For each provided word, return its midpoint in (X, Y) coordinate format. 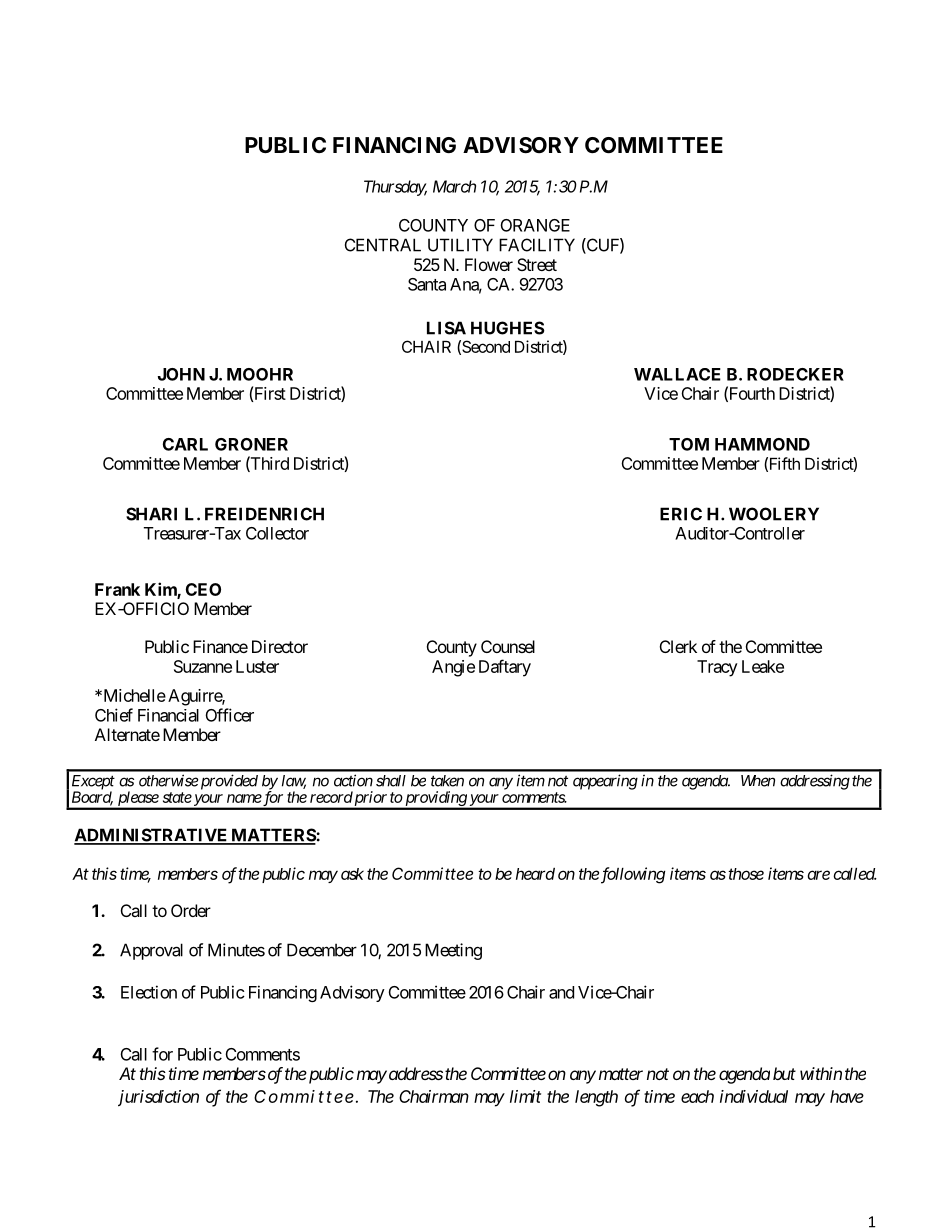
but (784, 1073)
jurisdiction (158, 1098)
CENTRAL (383, 245)
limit (525, 1096)
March (454, 186)
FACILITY (537, 245)
